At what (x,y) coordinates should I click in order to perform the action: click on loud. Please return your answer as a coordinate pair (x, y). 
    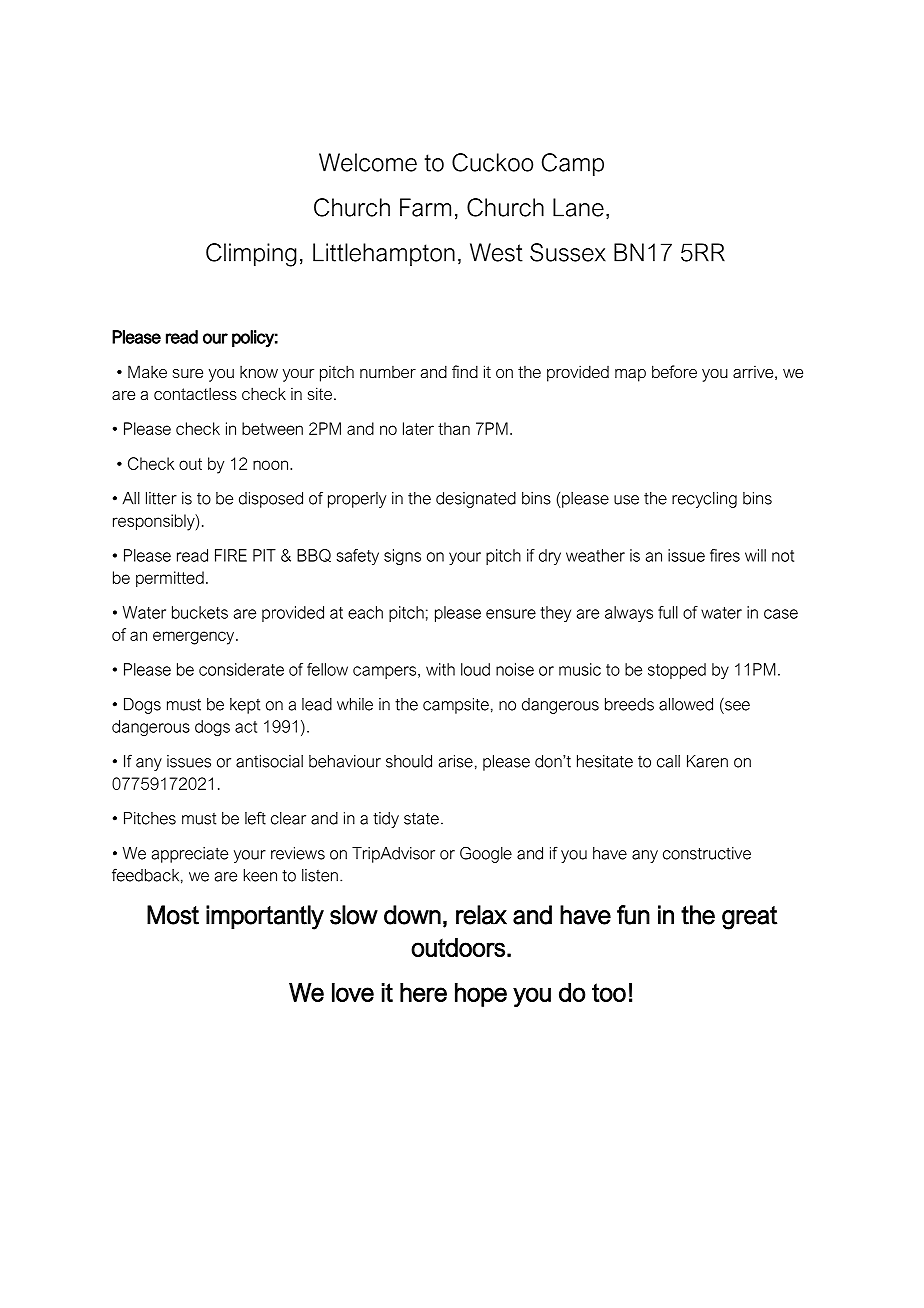
    Looking at the image, I should click on (475, 669).
